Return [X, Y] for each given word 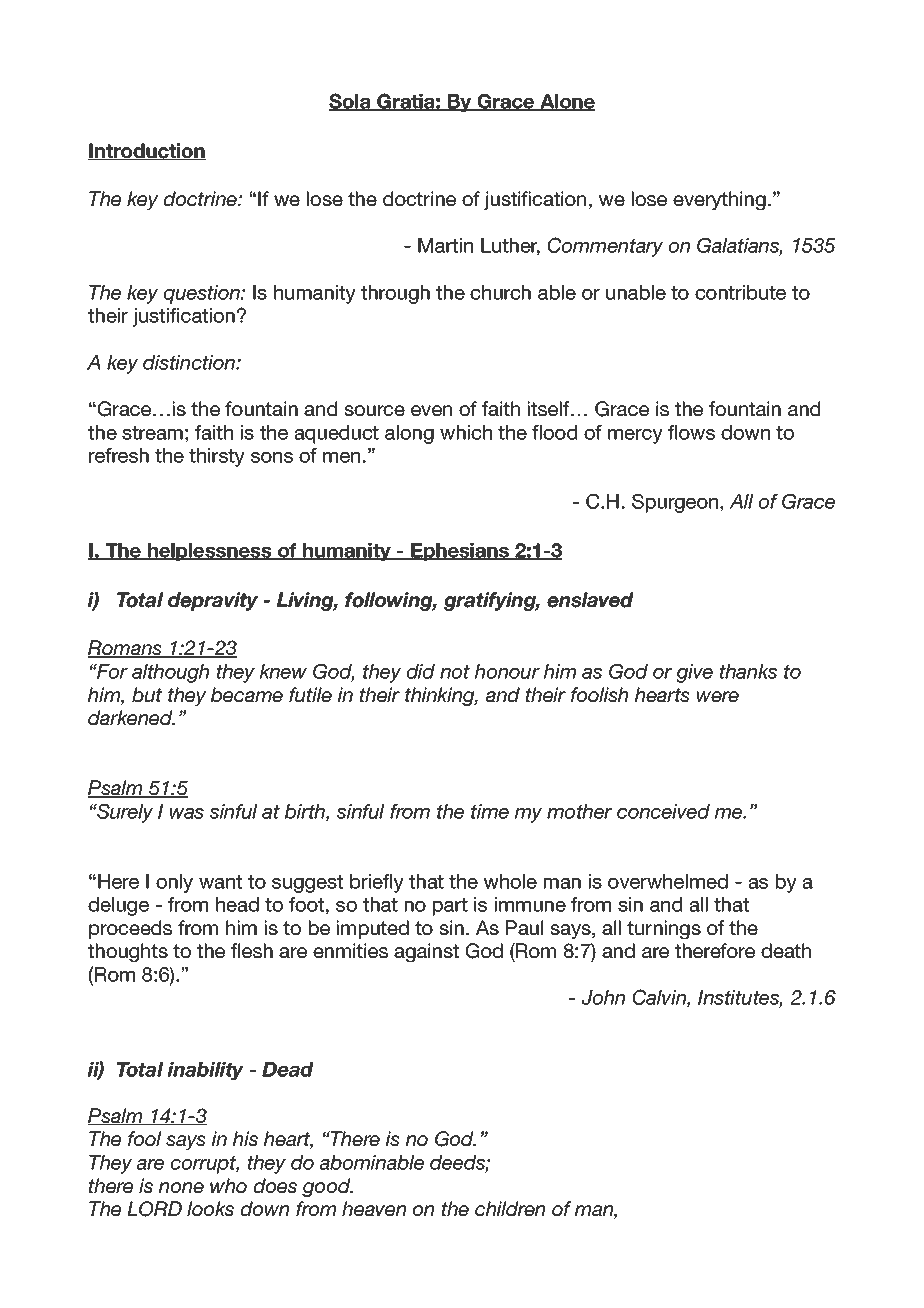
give [694, 673]
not [455, 672]
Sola [350, 102]
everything [719, 200]
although [170, 673]
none [181, 1187]
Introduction [146, 151]
